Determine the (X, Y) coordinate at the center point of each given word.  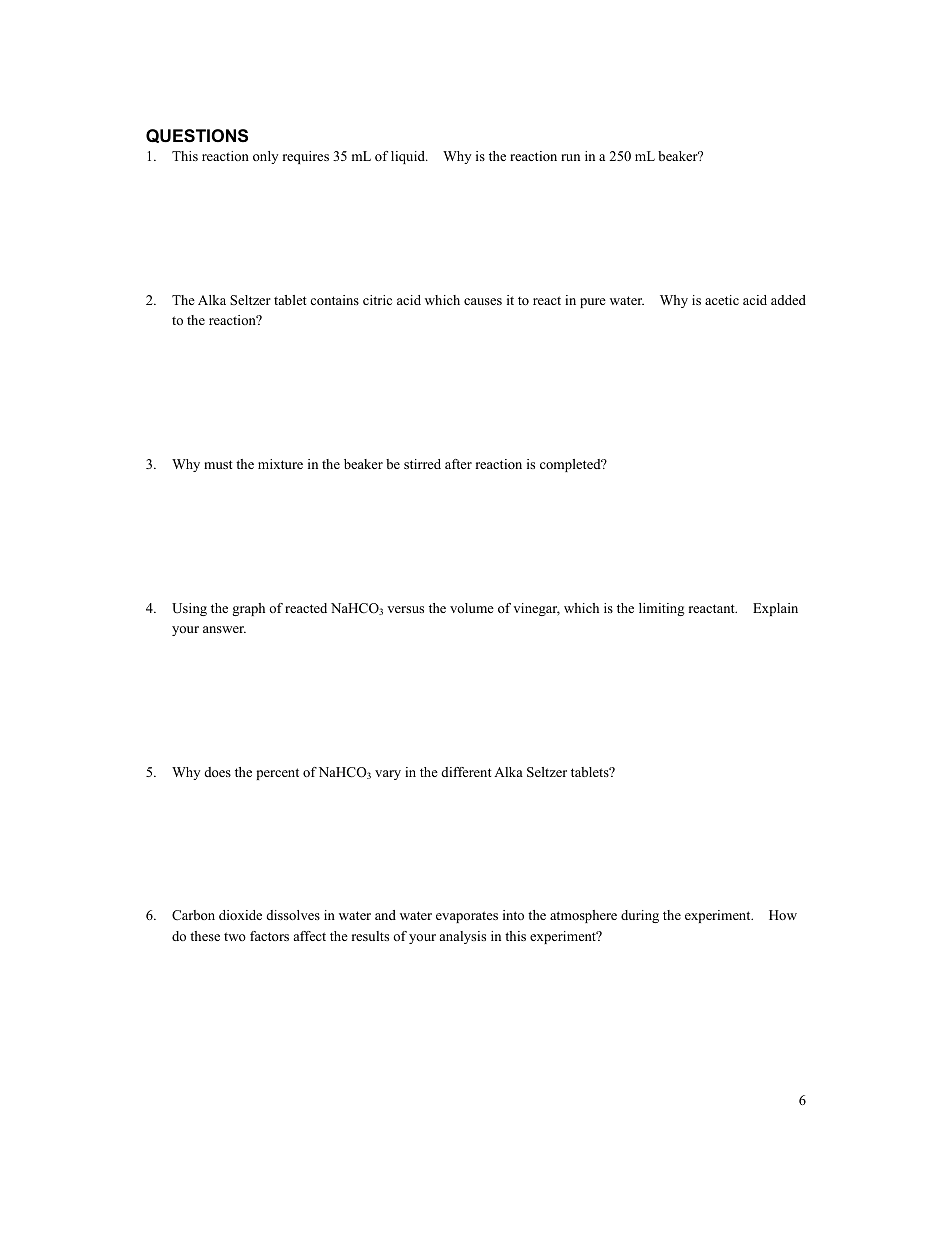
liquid (409, 157)
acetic (722, 300)
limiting (661, 609)
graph (249, 609)
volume (472, 608)
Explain (775, 609)
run (570, 157)
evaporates (467, 917)
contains (334, 300)
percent (278, 774)
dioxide (240, 915)
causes (483, 301)
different (467, 772)
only (265, 157)
